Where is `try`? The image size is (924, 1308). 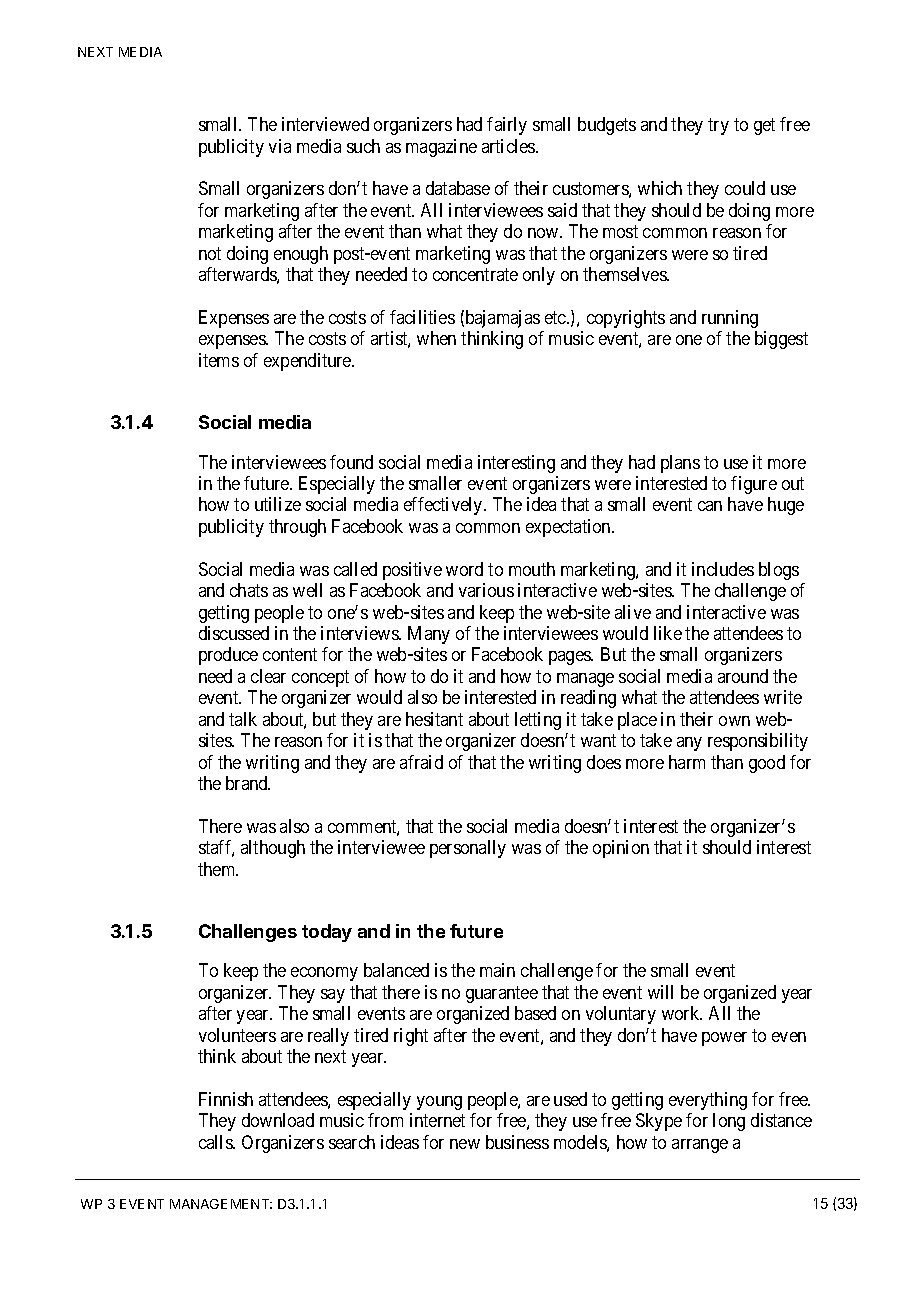 try is located at coordinates (718, 126).
